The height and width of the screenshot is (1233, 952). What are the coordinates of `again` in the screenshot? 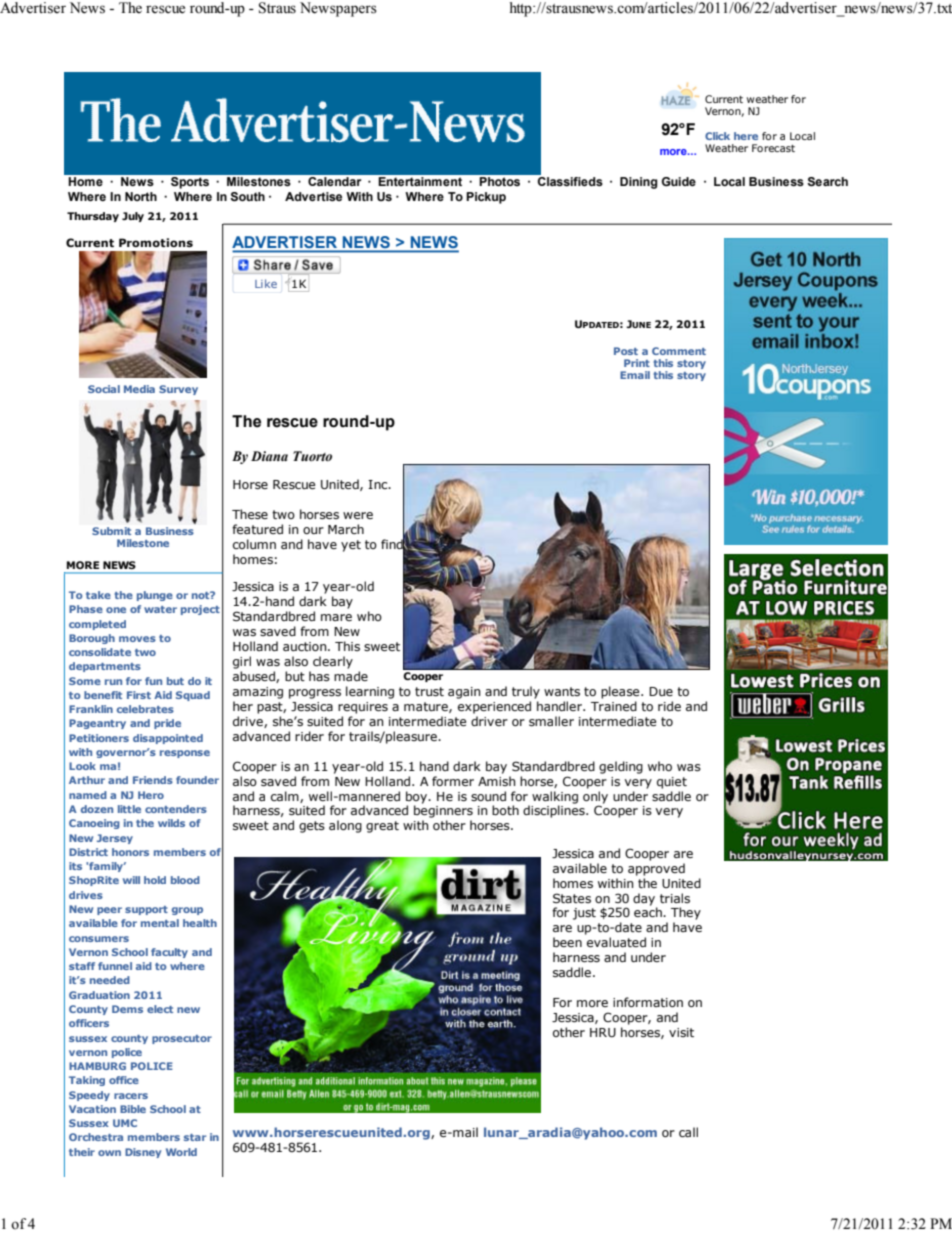 It's located at (464, 693).
